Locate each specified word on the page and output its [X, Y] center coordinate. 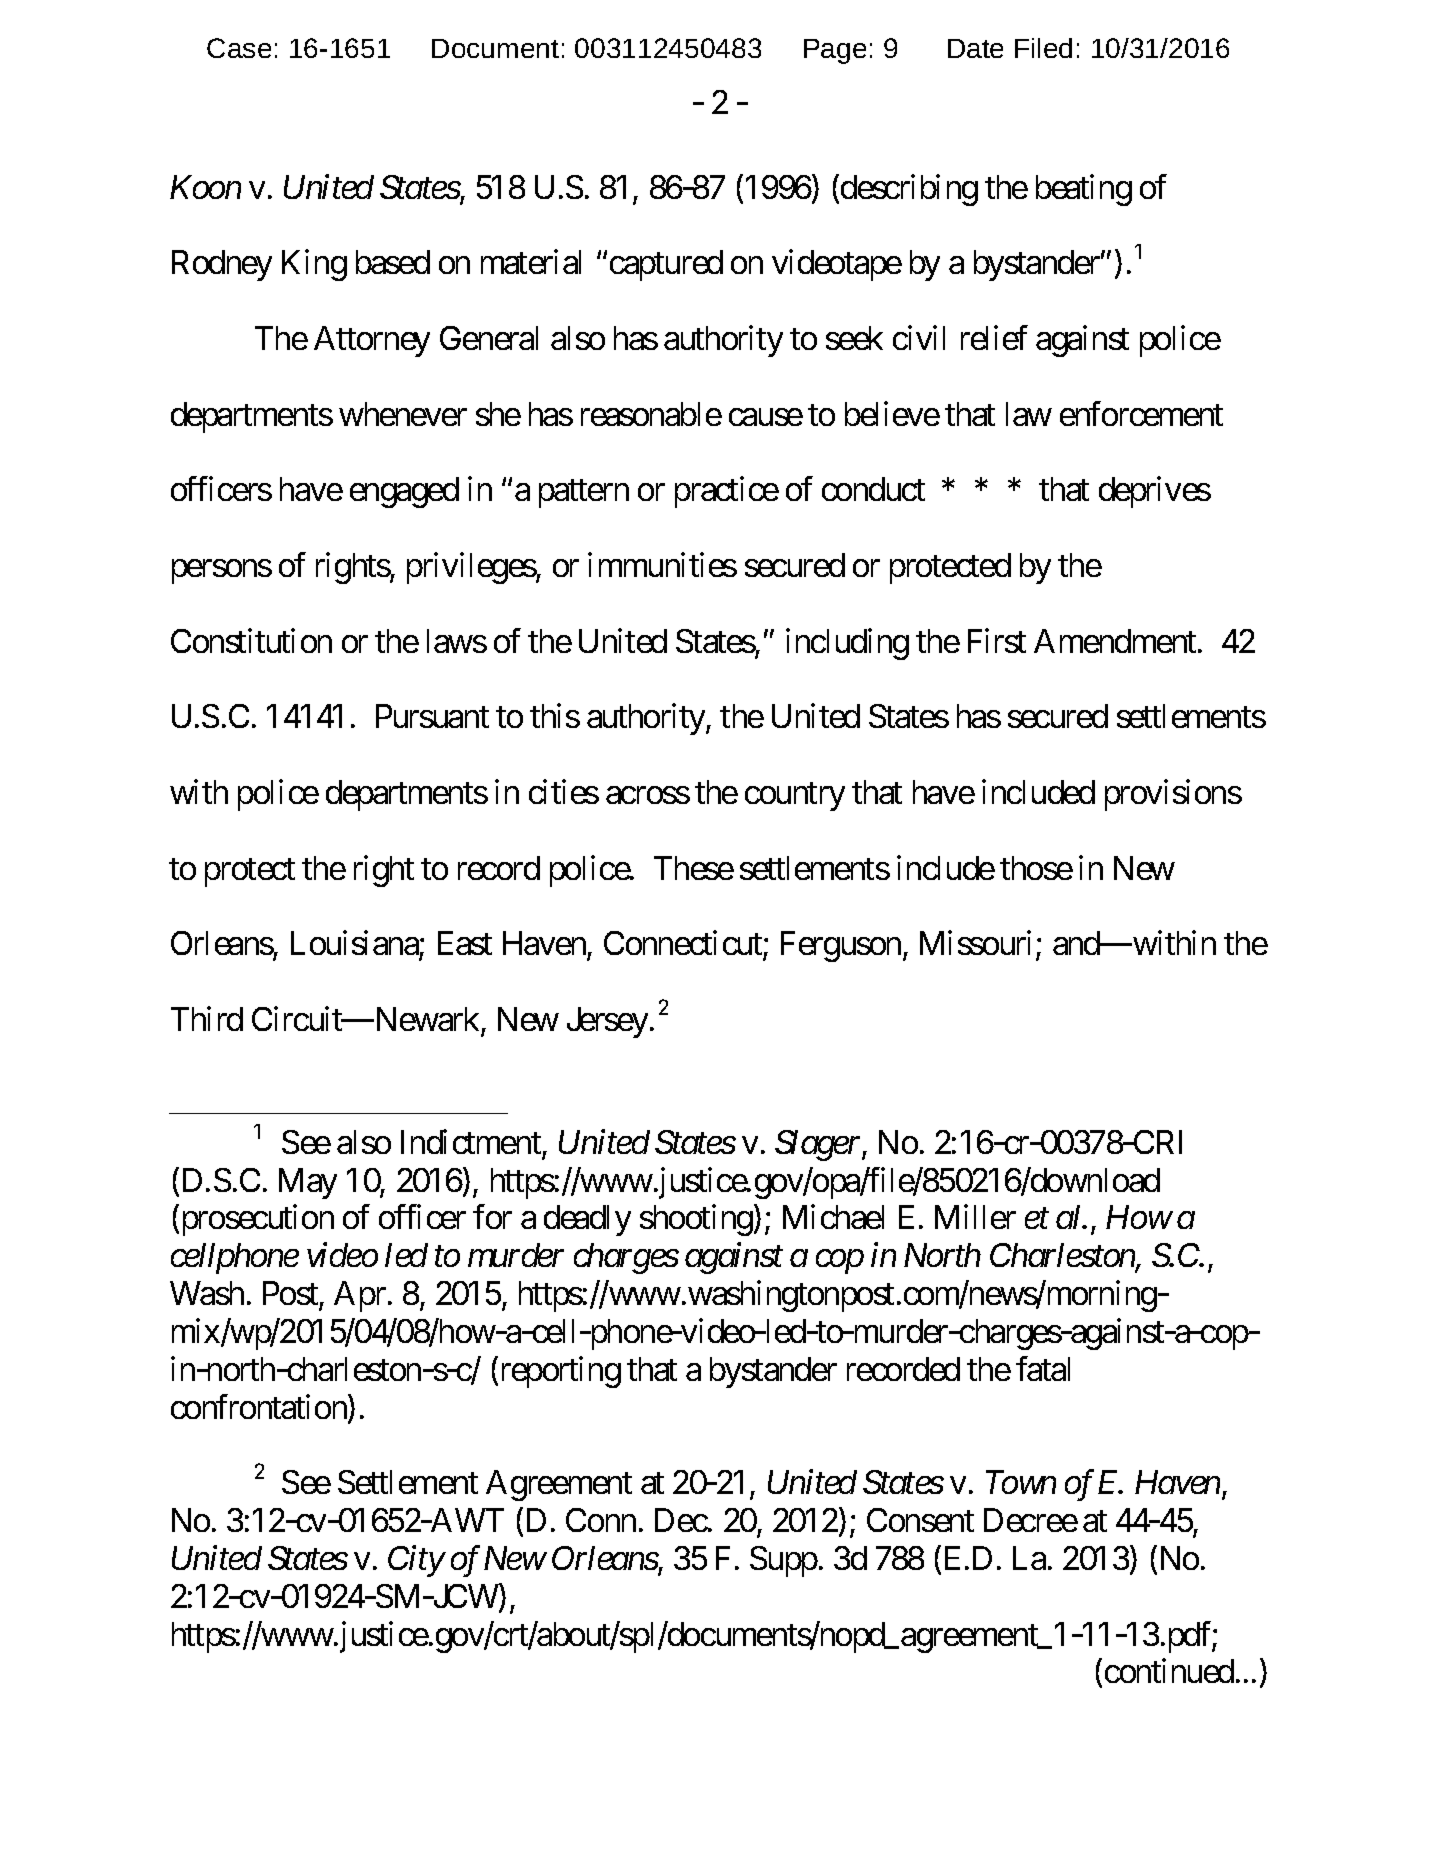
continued [1169, 1671]
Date [975, 48]
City [416, 1561]
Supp [784, 1561]
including [847, 644]
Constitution [251, 640]
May [308, 1183]
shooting [696, 1220]
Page [835, 51]
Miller [975, 1217]
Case [239, 48]
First [997, 640]
